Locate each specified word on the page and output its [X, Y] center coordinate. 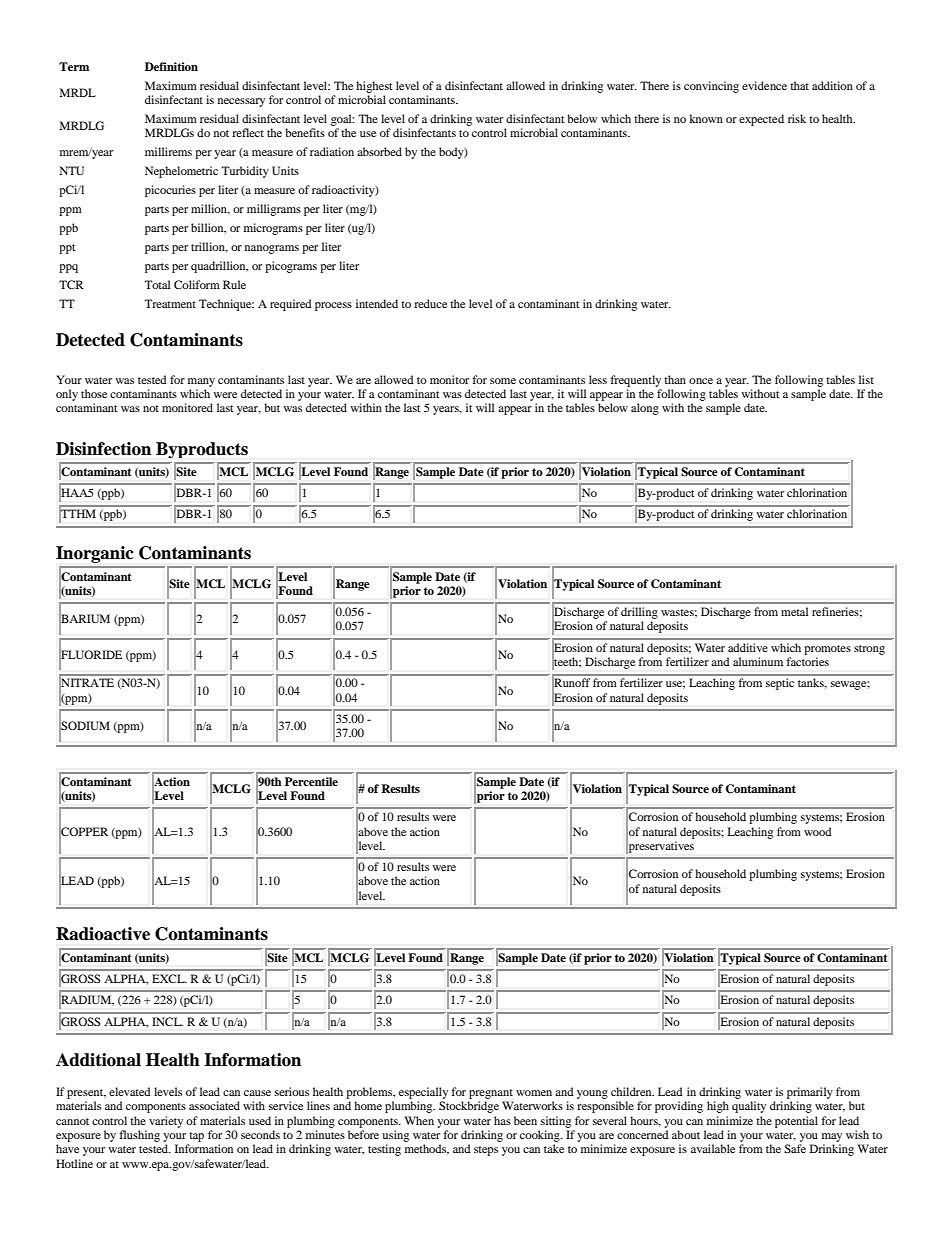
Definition [171, 66]
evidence [764, 85]
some [503, 381]
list [866, 379]
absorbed [379, 151]
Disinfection [103, 449]
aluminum [758, 661]
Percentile [311, 781]
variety [166, 1122]
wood [818, 831]
